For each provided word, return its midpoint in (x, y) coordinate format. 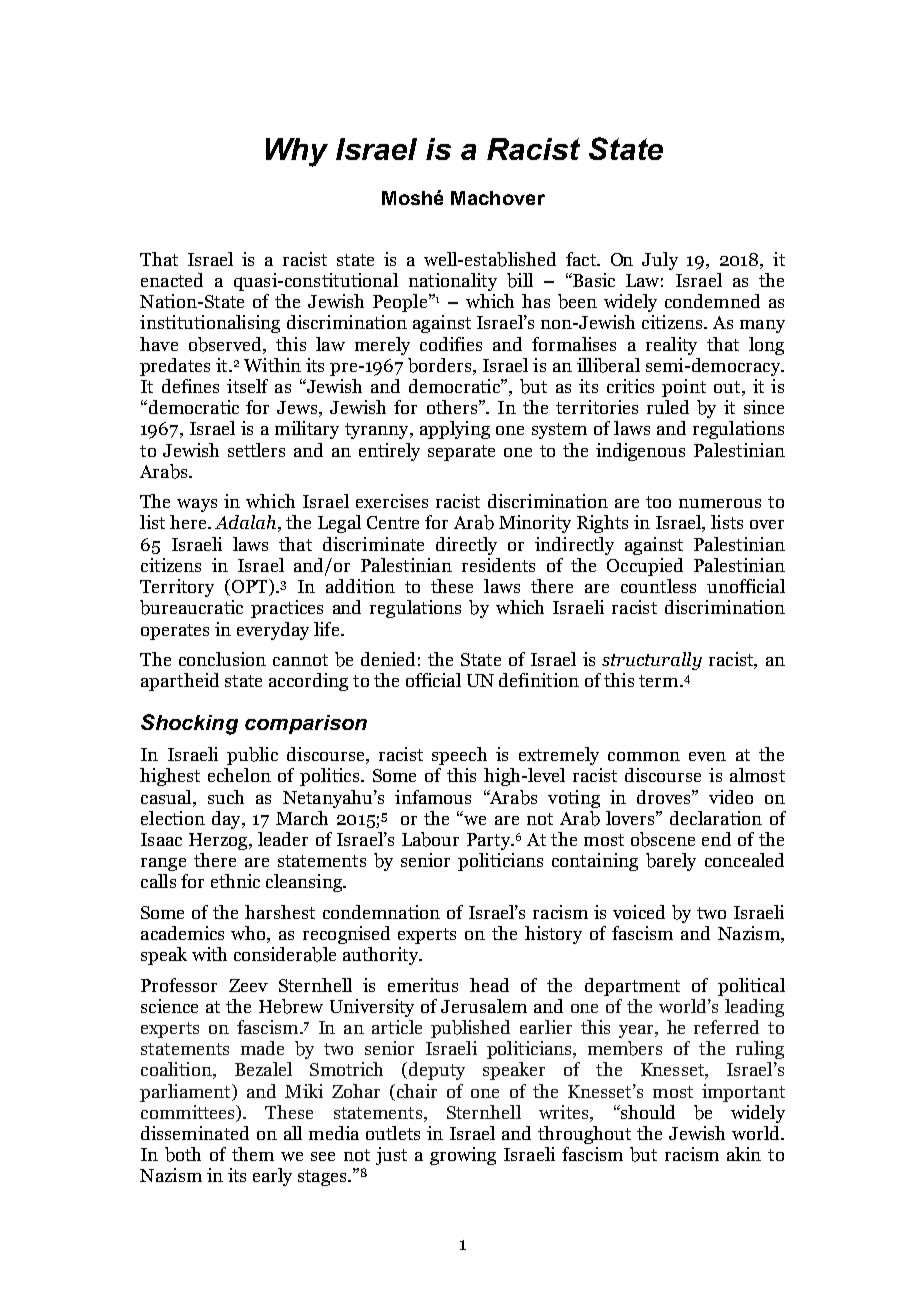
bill (520, 280)
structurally (652, 661)
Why (297, 152)
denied (388, 659)
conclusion (222, 659)
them (253, 1154)
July (660, 261)
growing (463, 1156)
